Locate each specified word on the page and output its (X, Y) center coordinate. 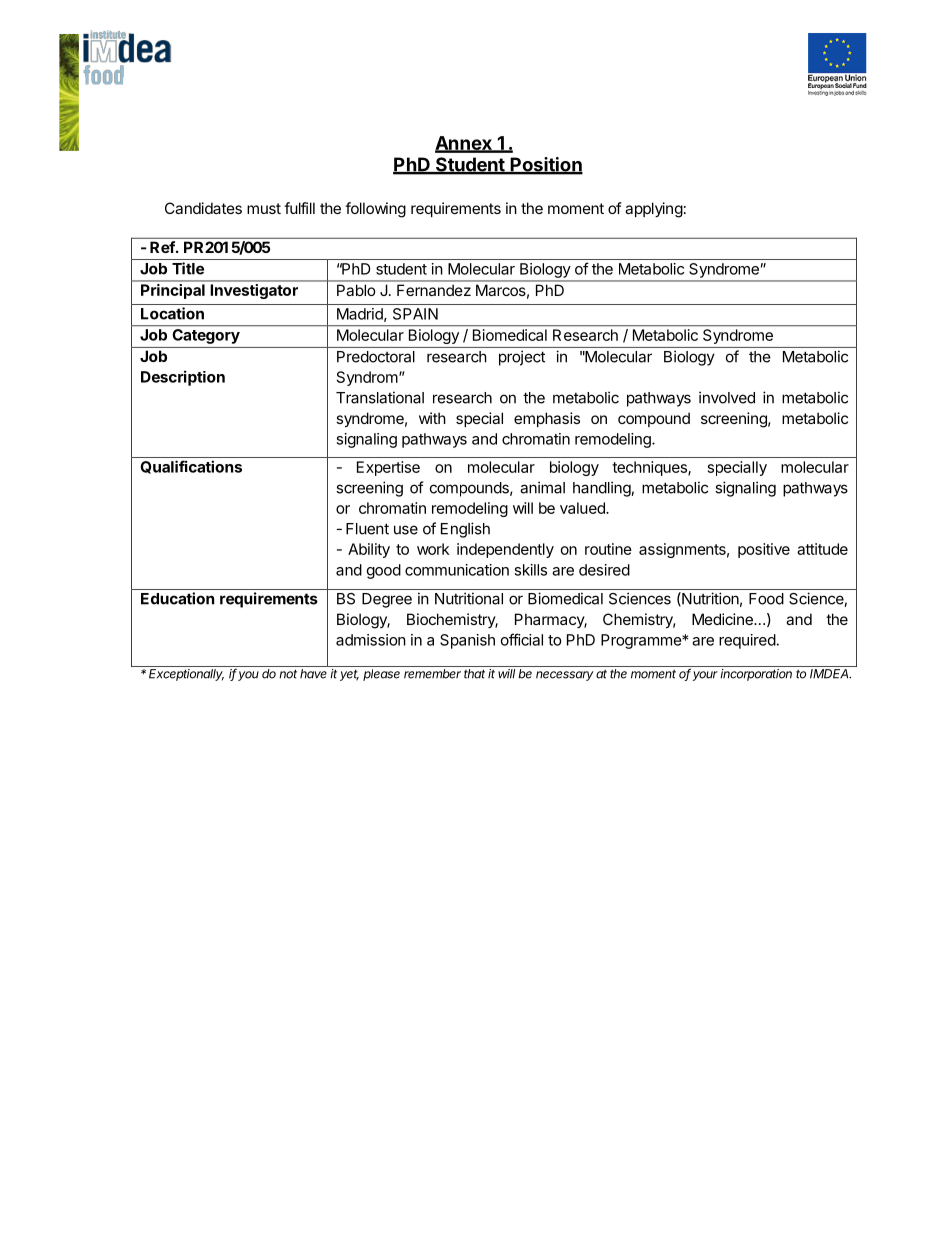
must (264, 208)
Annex (464, 144)
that (474, 674)
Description (183, 378)
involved (727, 397)
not (288, 674)
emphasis (547, 419)
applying (654, 210)
